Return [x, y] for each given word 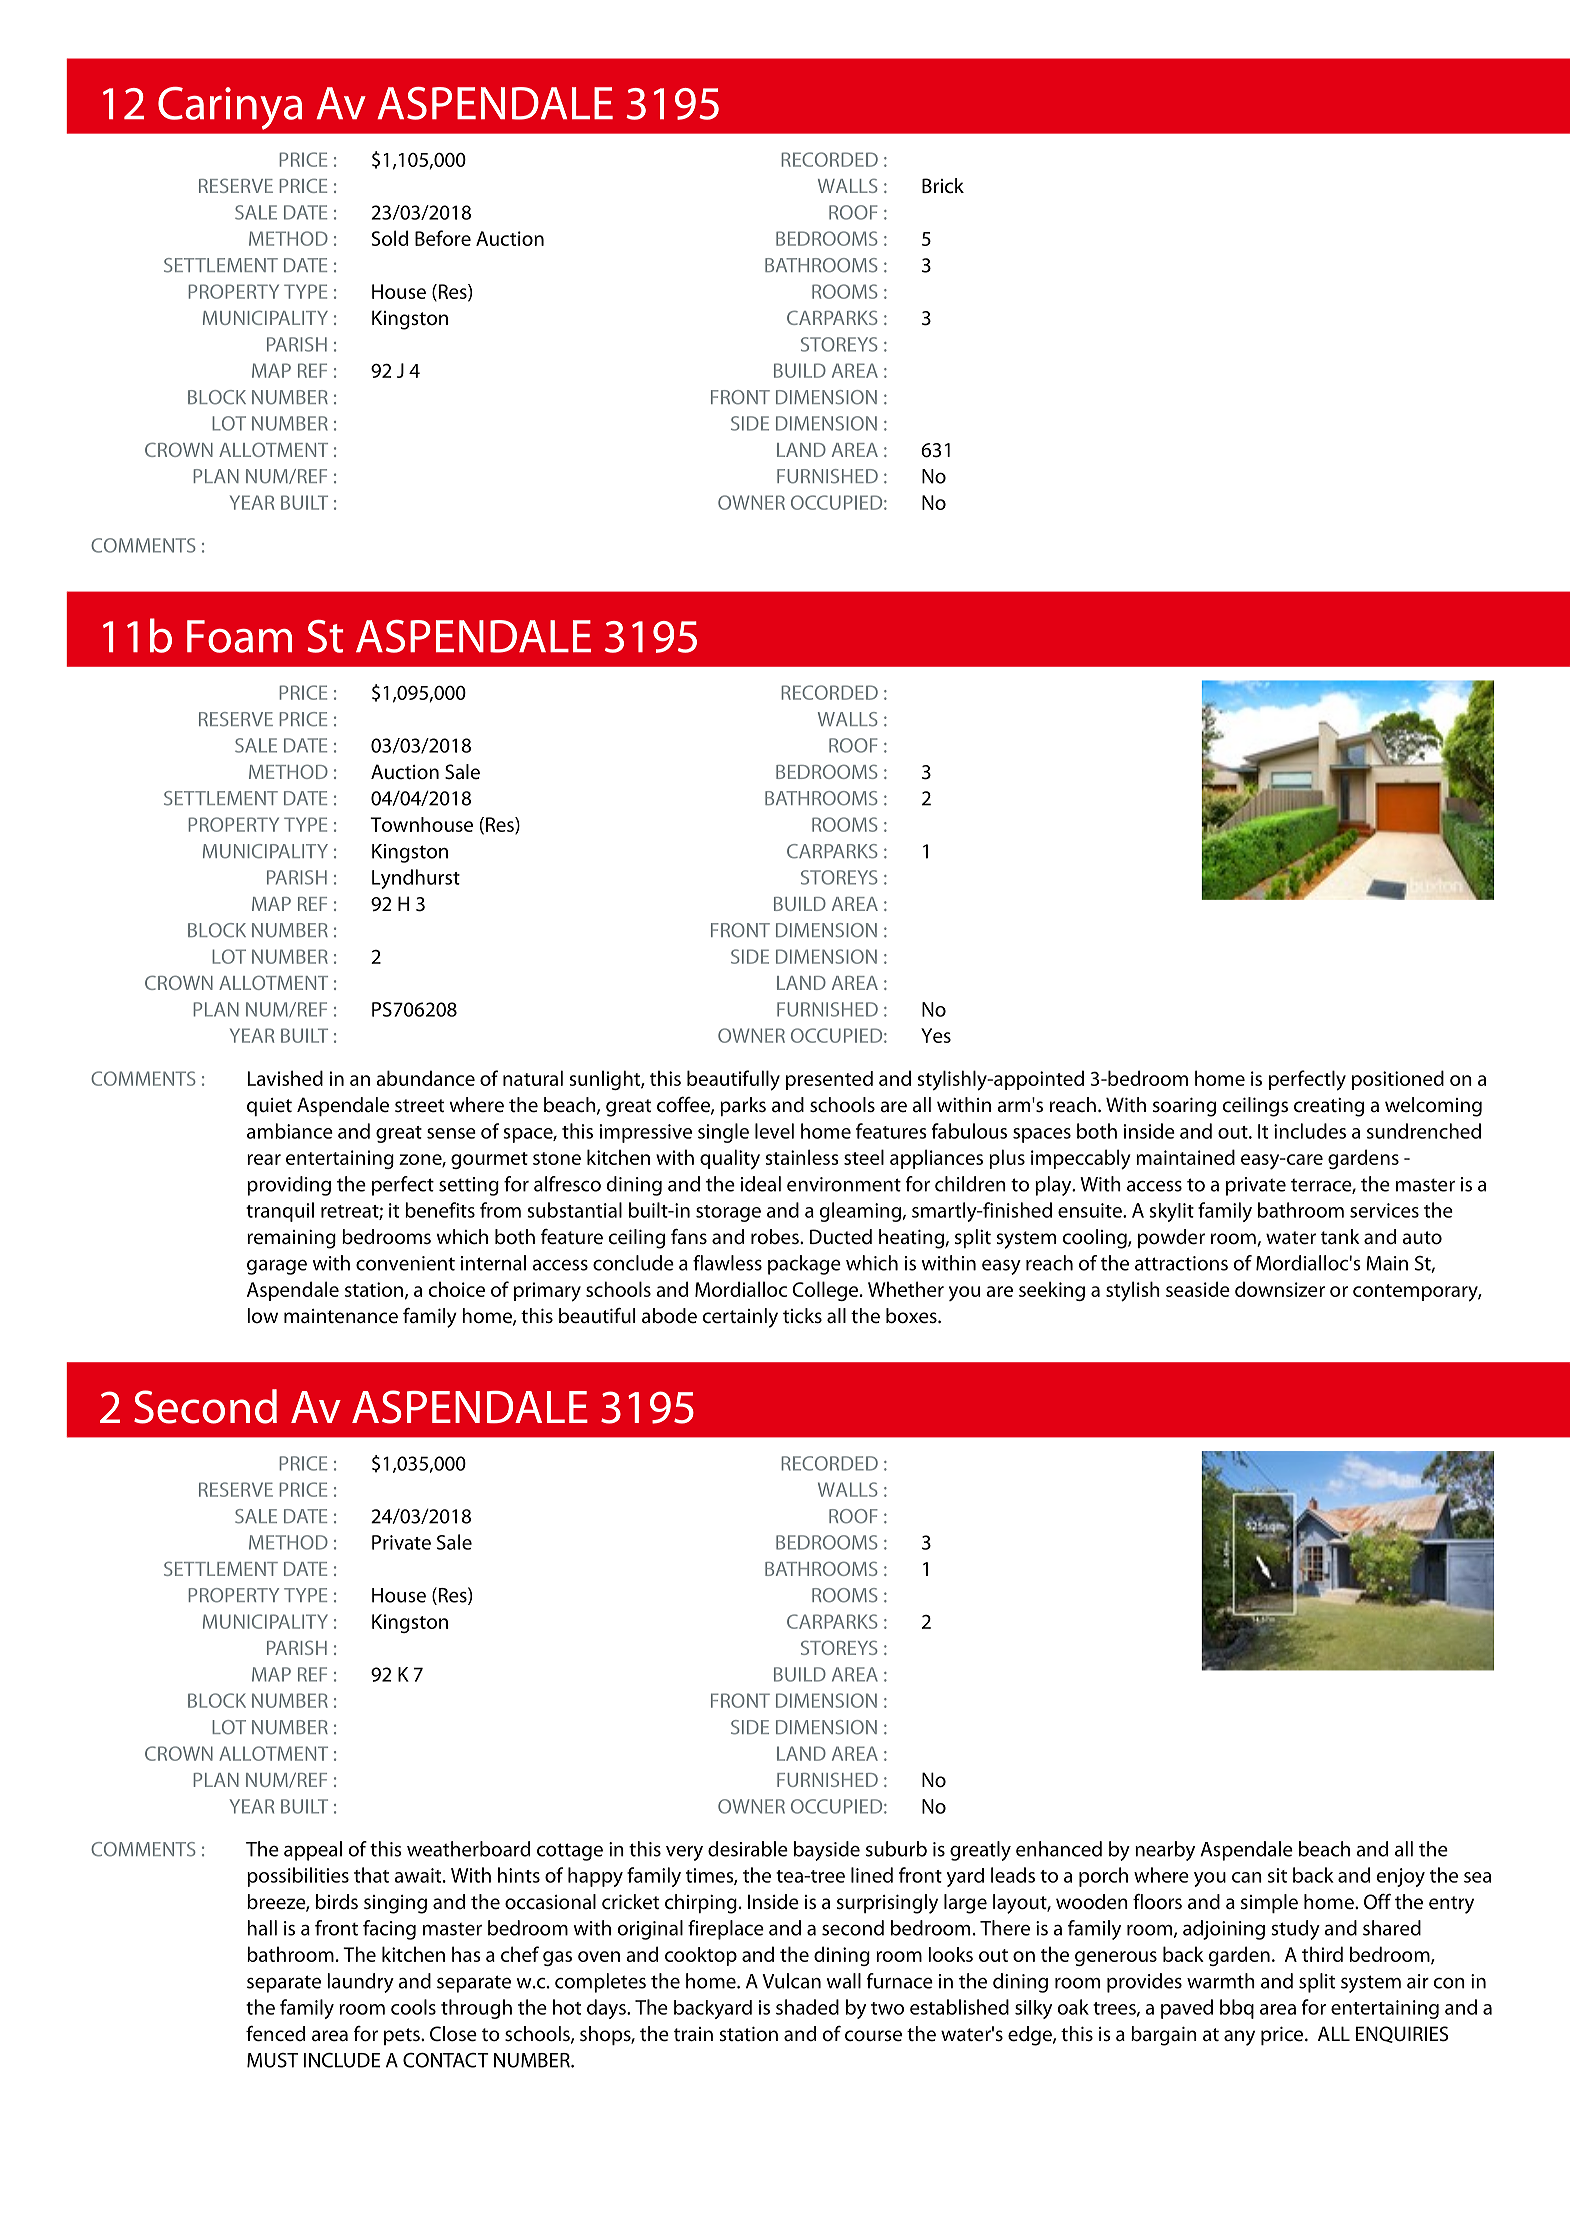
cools [413, 2007]
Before [443, 238]
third [1322, 1954]
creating [1329, 1107]
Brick [943, 186]
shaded [807, 2007]
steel [864, 1157]
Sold [389, 238]
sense [451, 1133]
